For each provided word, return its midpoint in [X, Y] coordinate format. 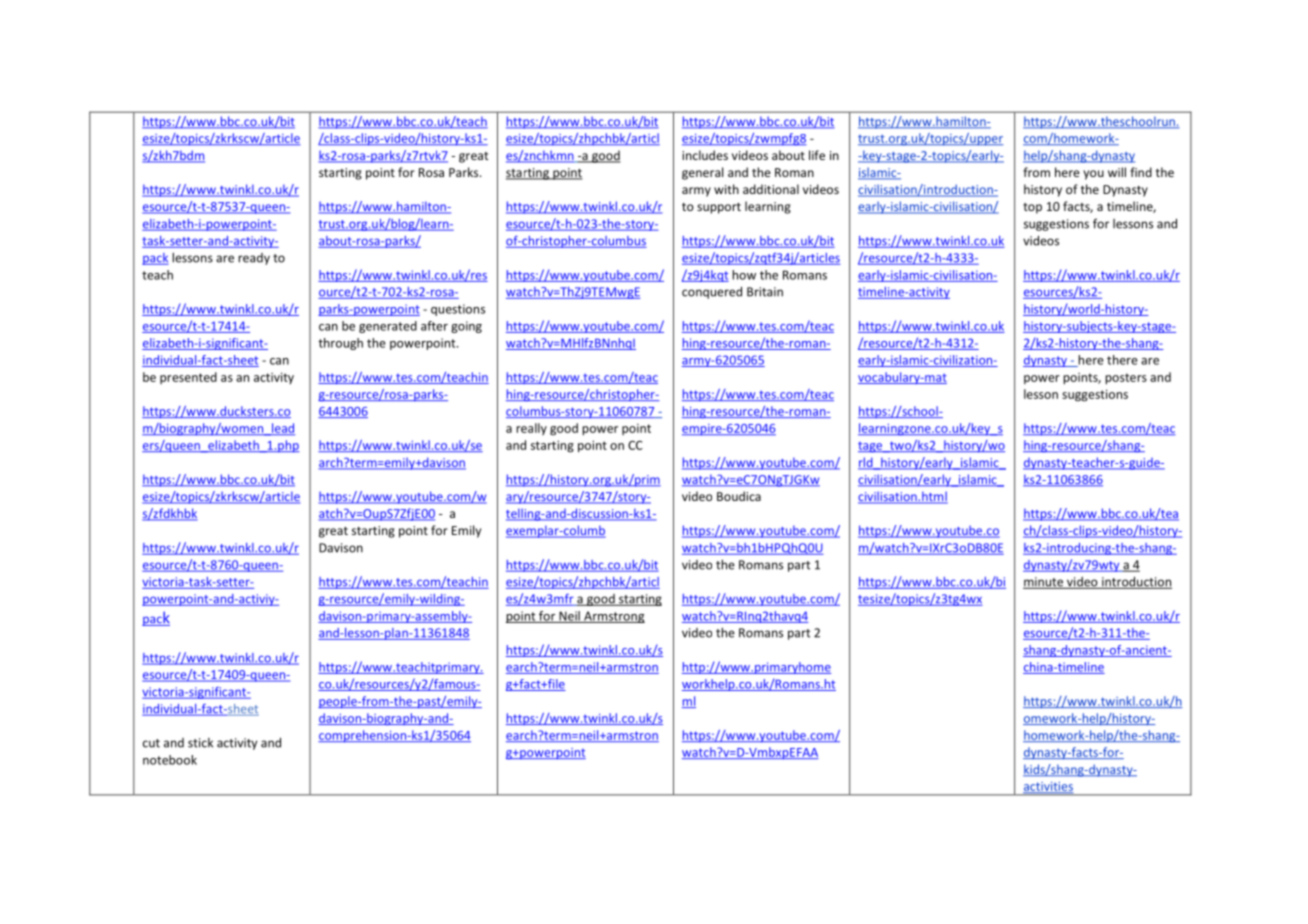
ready [254, 259]
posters [1126, 379]
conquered [712, 292]
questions [458, 310]
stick [200, 743]
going [466, 327]
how [744, 275]
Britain [765, 292]
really [531, 429]
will [1117, 172]
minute [1044, 583]
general [702, 173]
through [340, 344]
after [434, 326]
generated [388, 327]
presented [188, 378]
